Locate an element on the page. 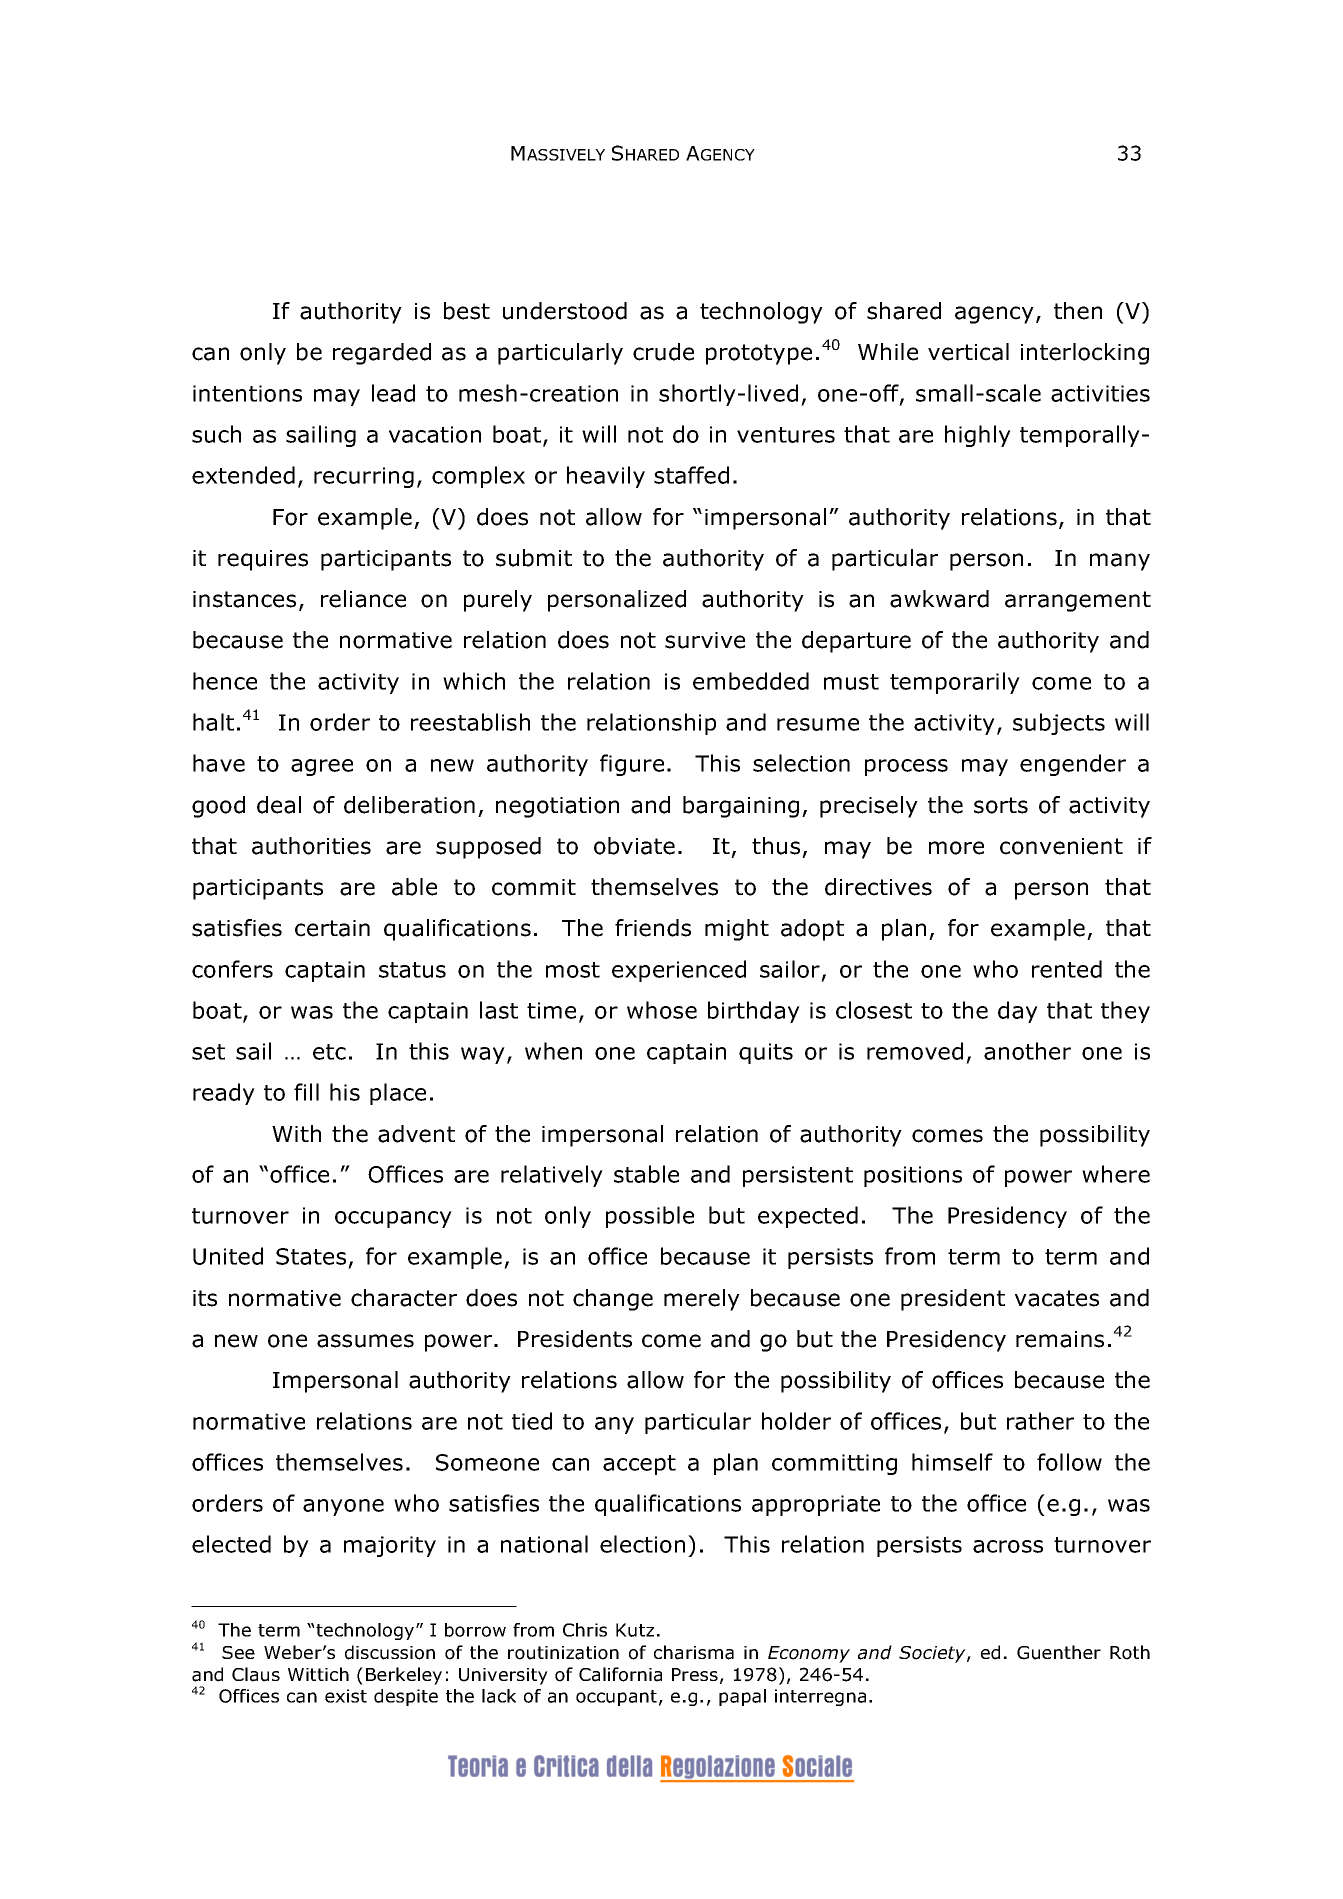 The height and width of the page is (1899, 1343). charisma is located at coordinates (694, 1652).
